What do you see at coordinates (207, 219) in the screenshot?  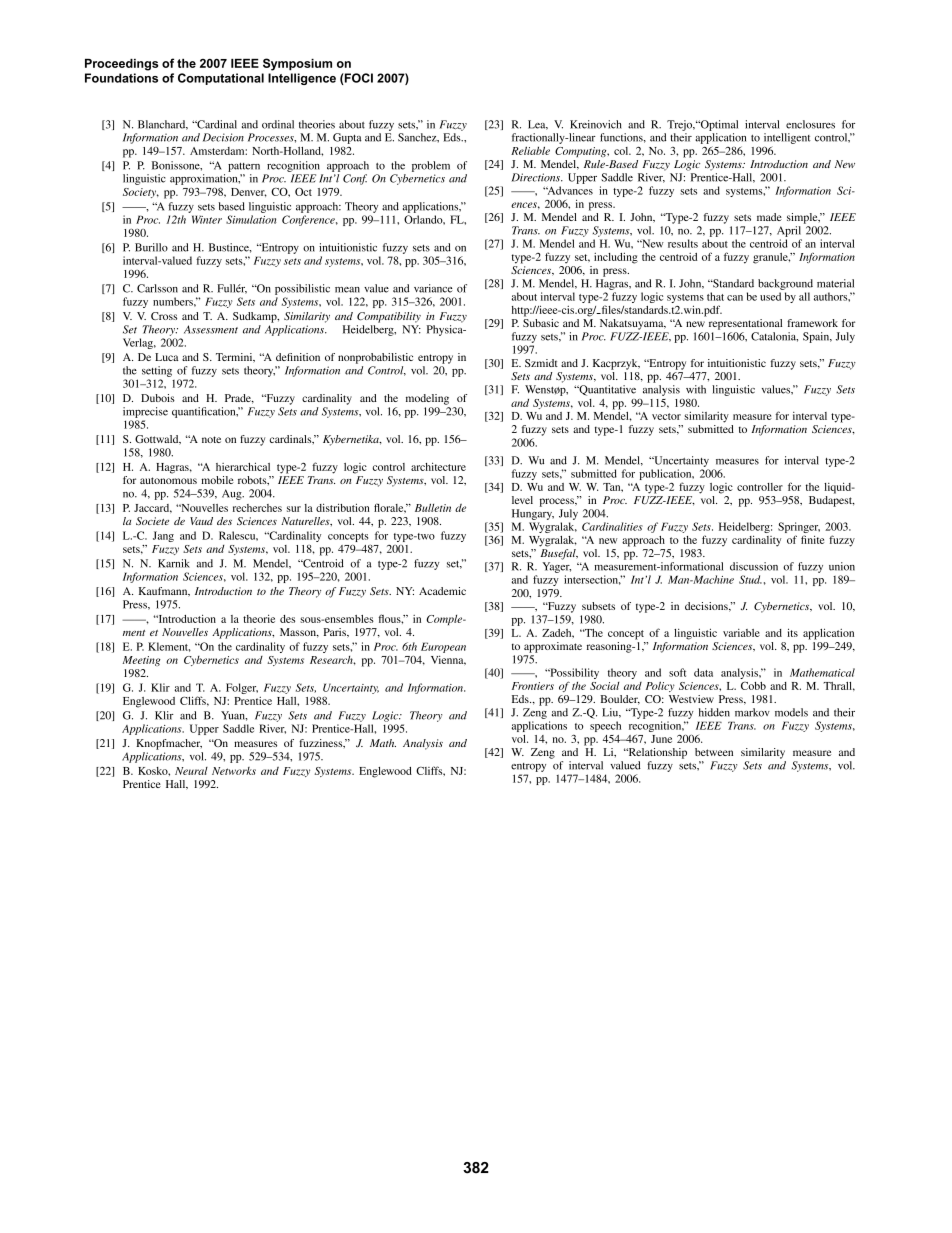 I see `Winter` at bounding box center [207, 219].
